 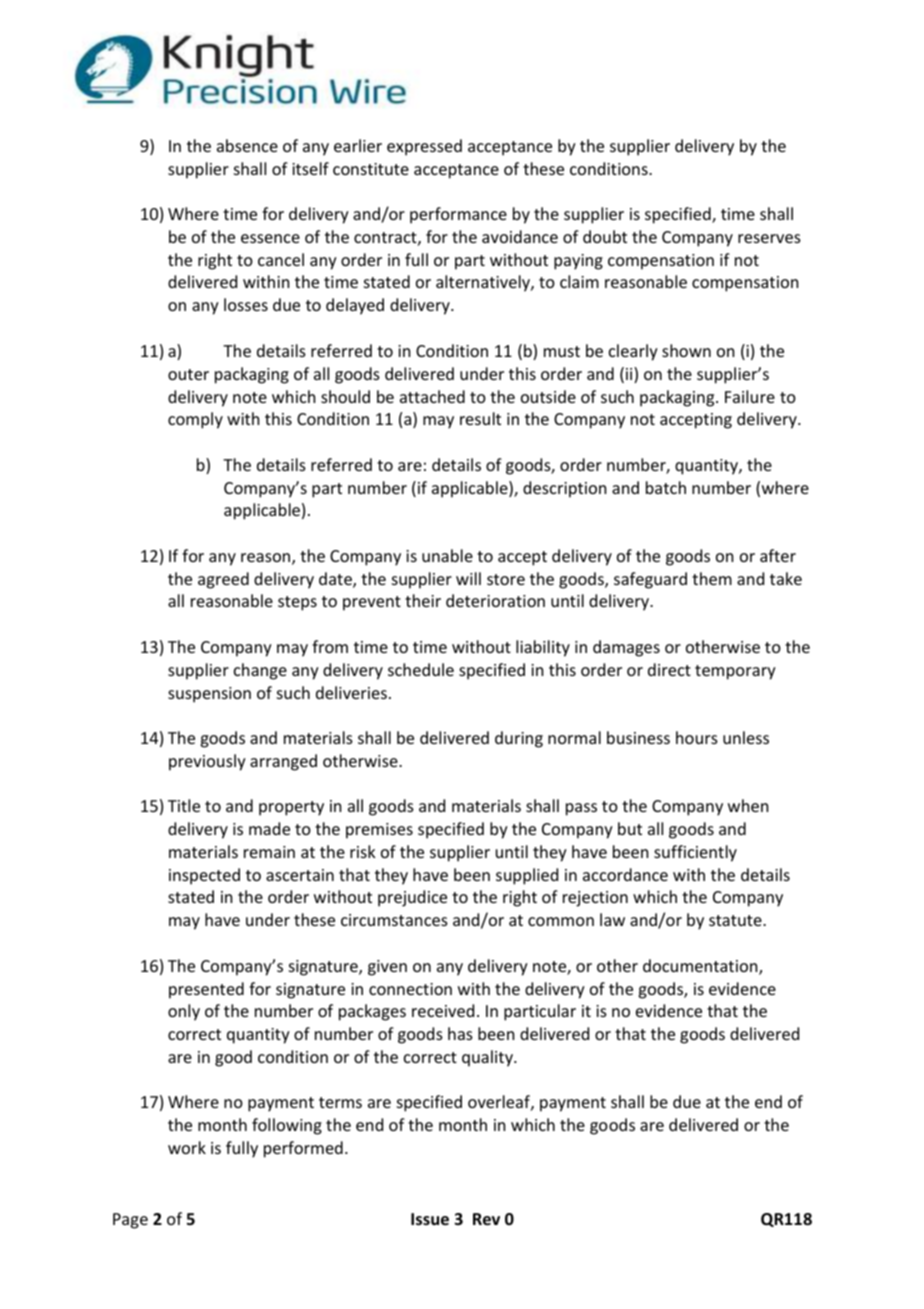 What do you see at coordinates (695, 853) in the page?
I see `sufficiently` at bounding box center [695, 853].
